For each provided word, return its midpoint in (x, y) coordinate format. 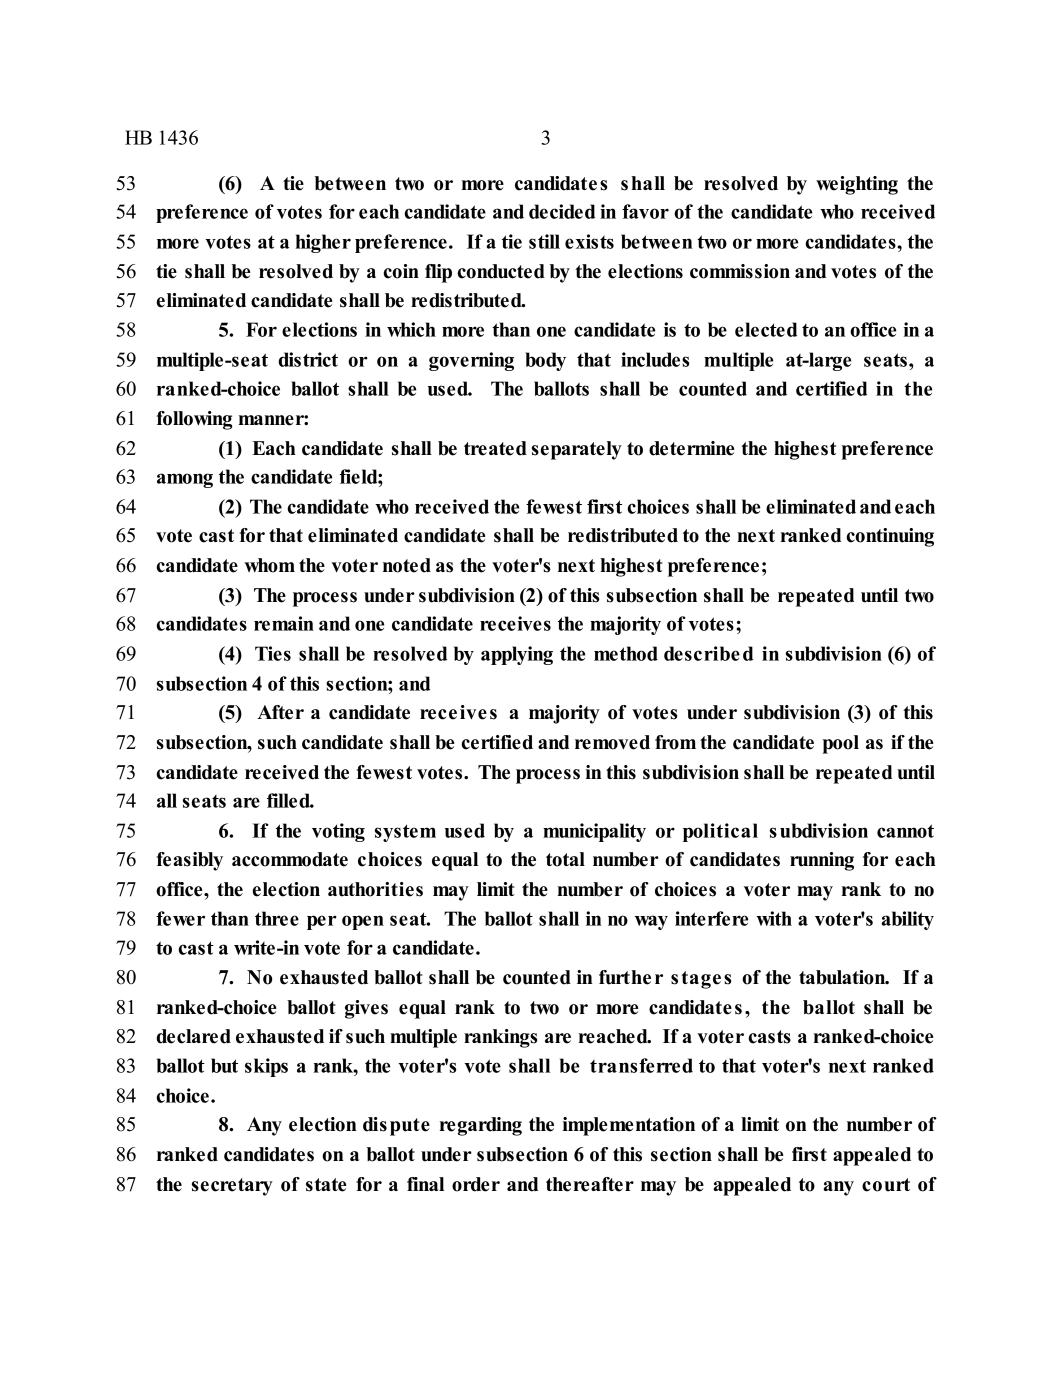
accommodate (290, 859)
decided (562, 211)
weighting (857, 185)
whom (269, 565)
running (822, 861)
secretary (232, 1187)
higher (323, 243)
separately (577, 450)
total (565, 859)
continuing (890, 537)
